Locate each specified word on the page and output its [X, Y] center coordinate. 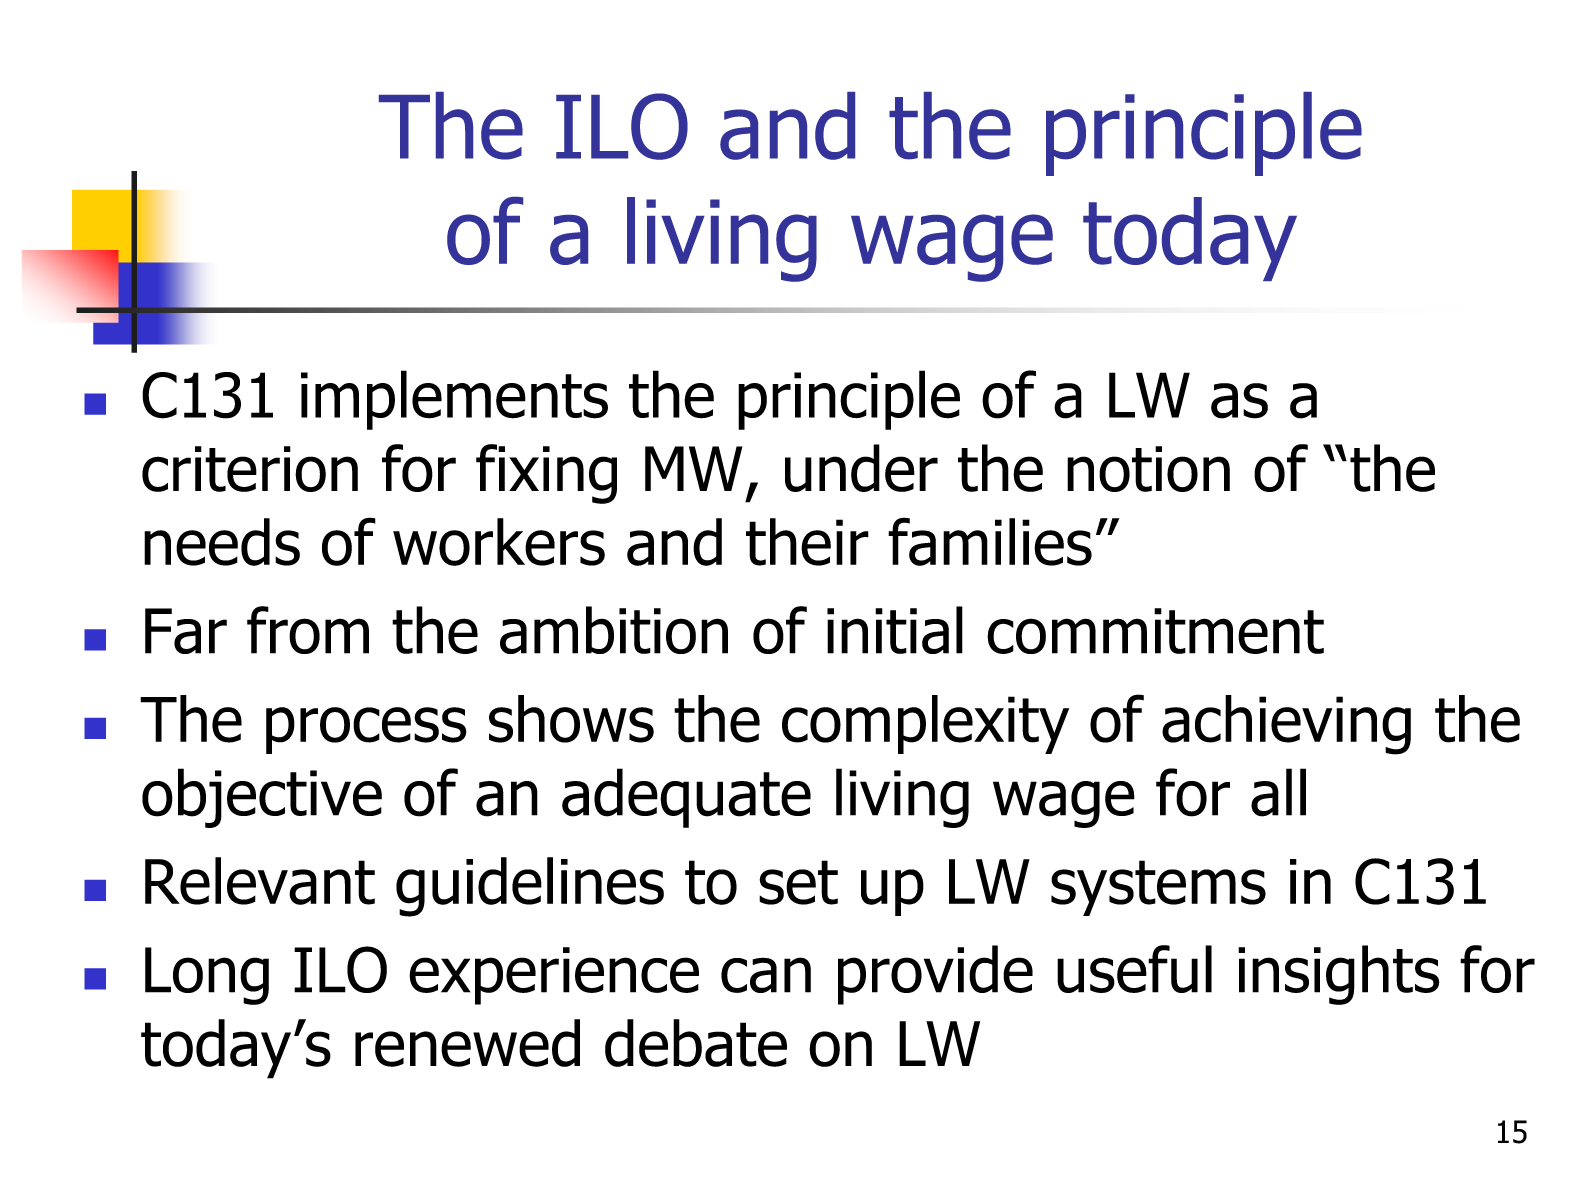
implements [454, 400]
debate [696, 1043]
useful [1134, 969]
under [861, 468]
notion [1148, 469]
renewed [467, 1043]
